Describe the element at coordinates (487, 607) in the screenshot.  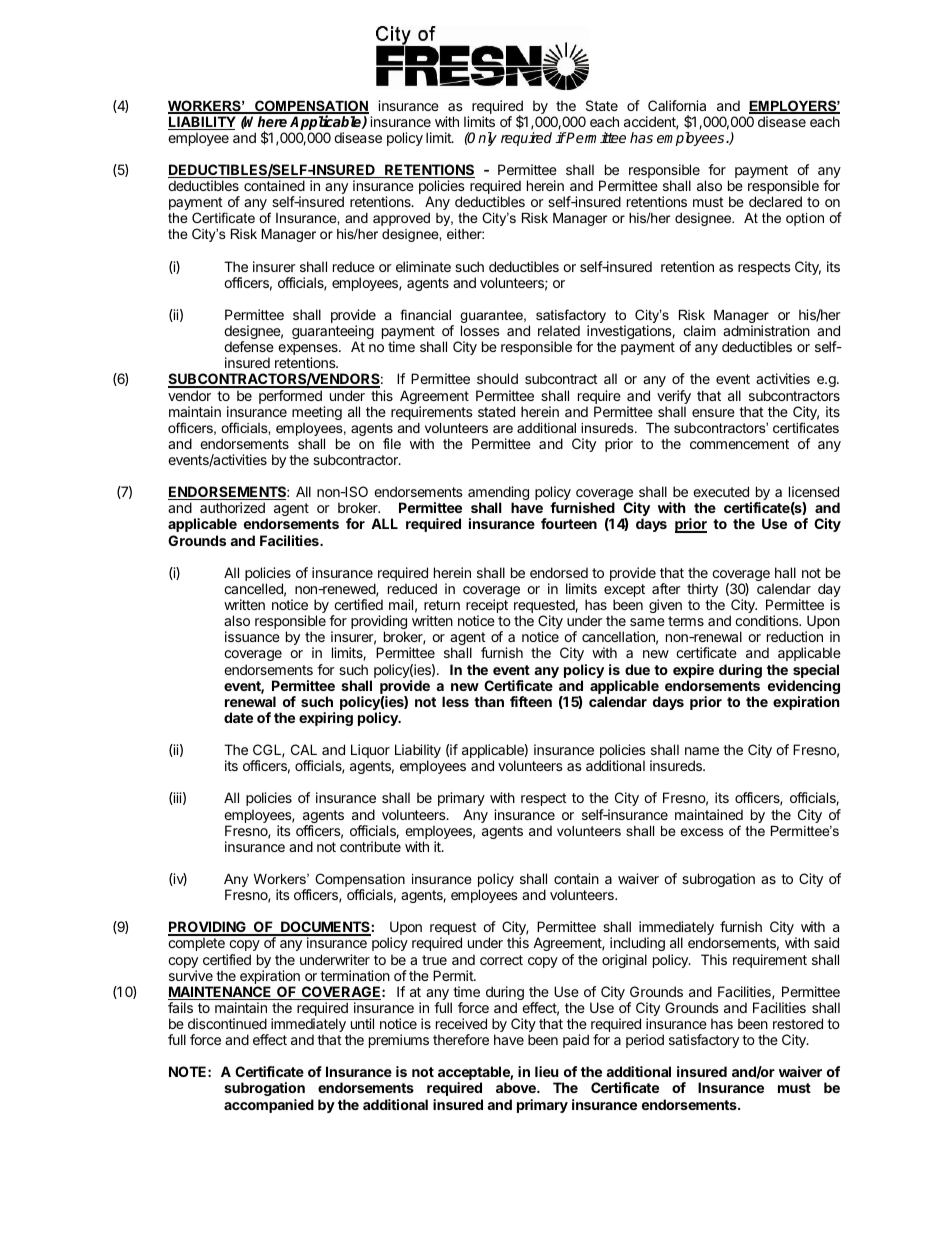
I see `receipt` at that location.
